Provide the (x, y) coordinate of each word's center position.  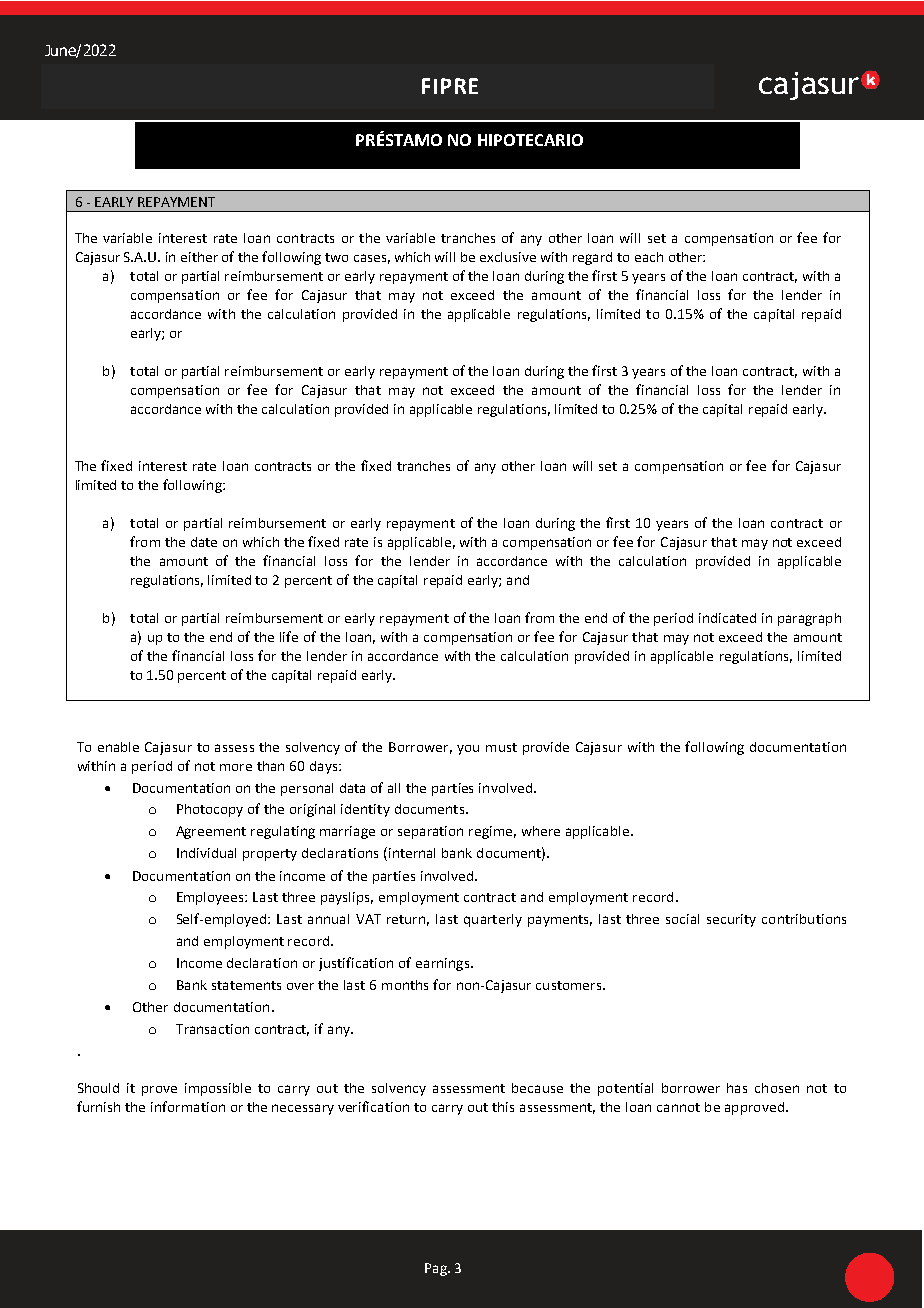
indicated (727, 618)
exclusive (508, 257)
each (649, 257)
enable (118, 747)
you (468, 750)
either (199, 257)
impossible (218, 1089)
